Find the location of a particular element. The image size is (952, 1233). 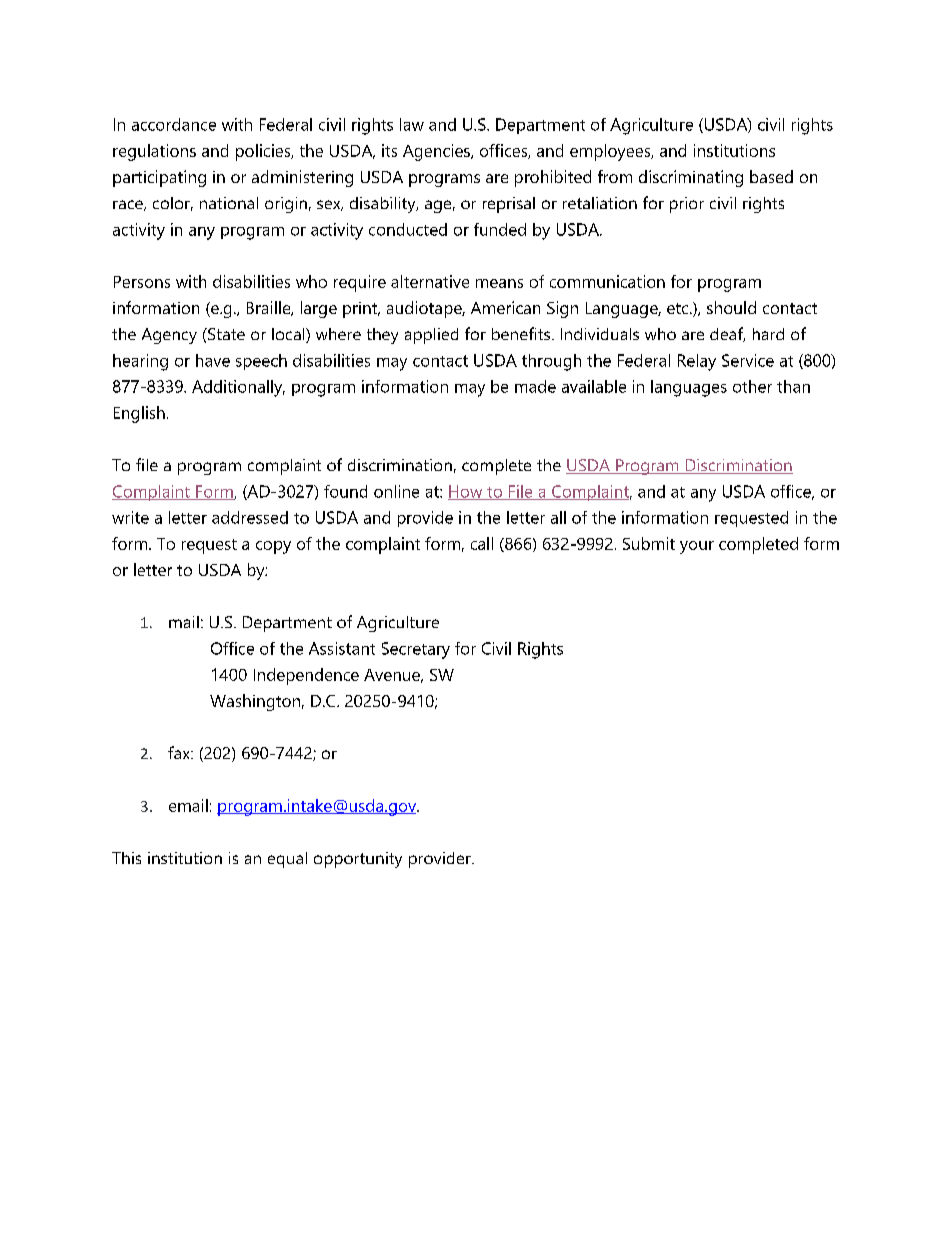

accordance is located at coordinates (174, 124).
